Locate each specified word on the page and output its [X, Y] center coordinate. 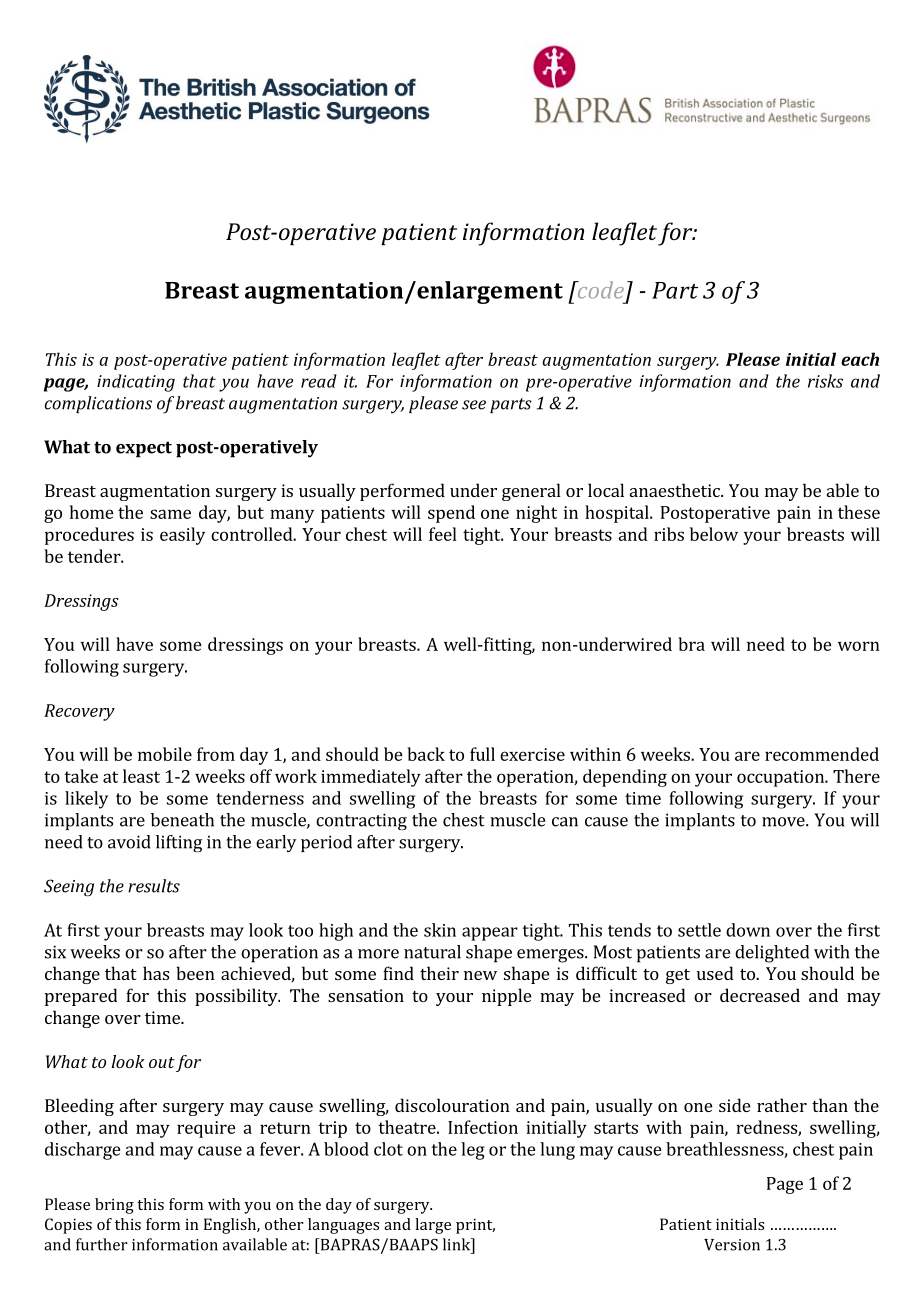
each [860, 359]
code [599, 290]
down [748, 930]
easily [182, 536]
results [154, 886]
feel [443, 534]
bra [691, 644]
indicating [136, 383]
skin [440, 930]
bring [114, 1206]
